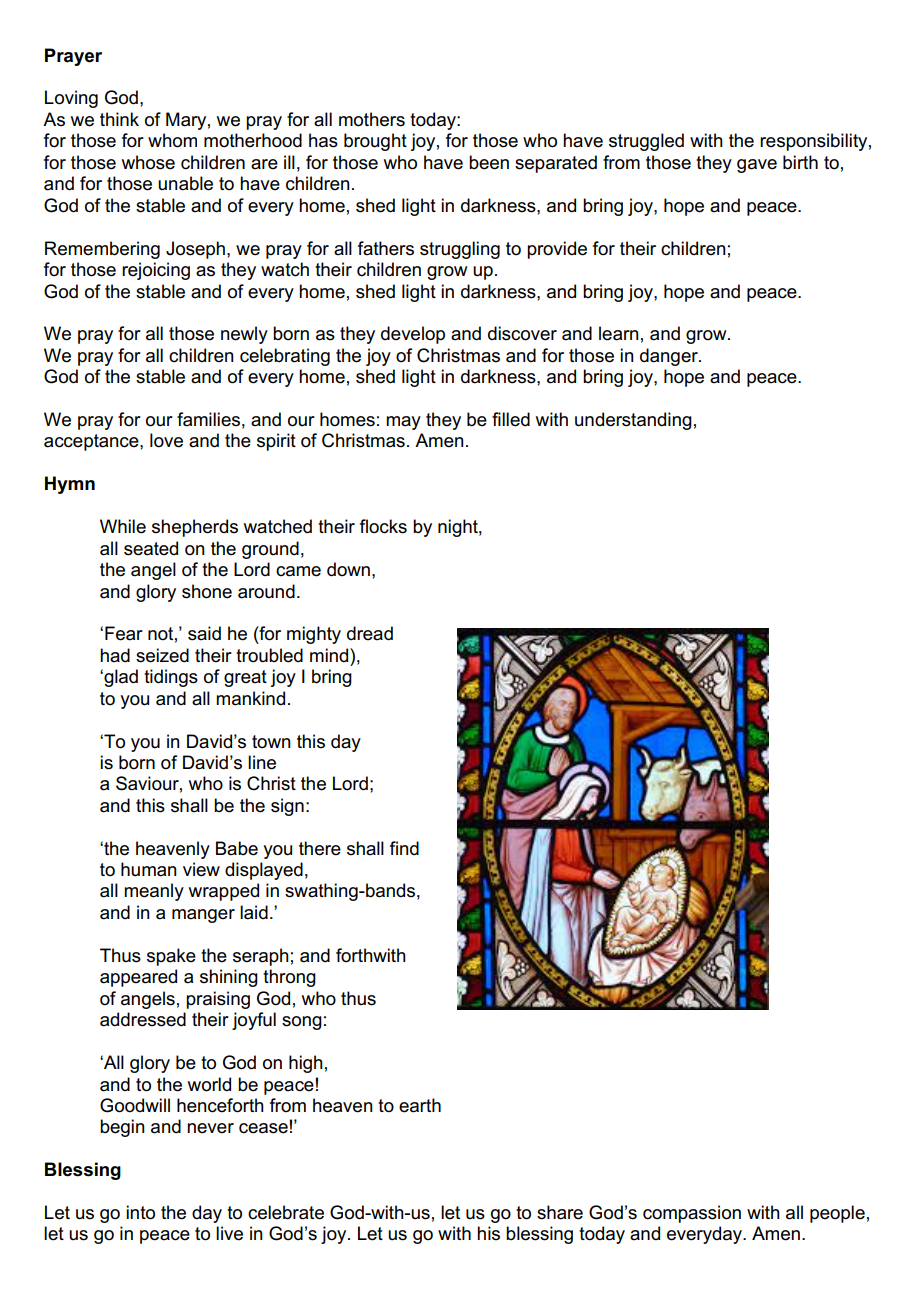 The width and height of the screenshot is (924, 1308). Describe the element at coordinates (413, 335) in the screenshot. I see `develop` at that location.
